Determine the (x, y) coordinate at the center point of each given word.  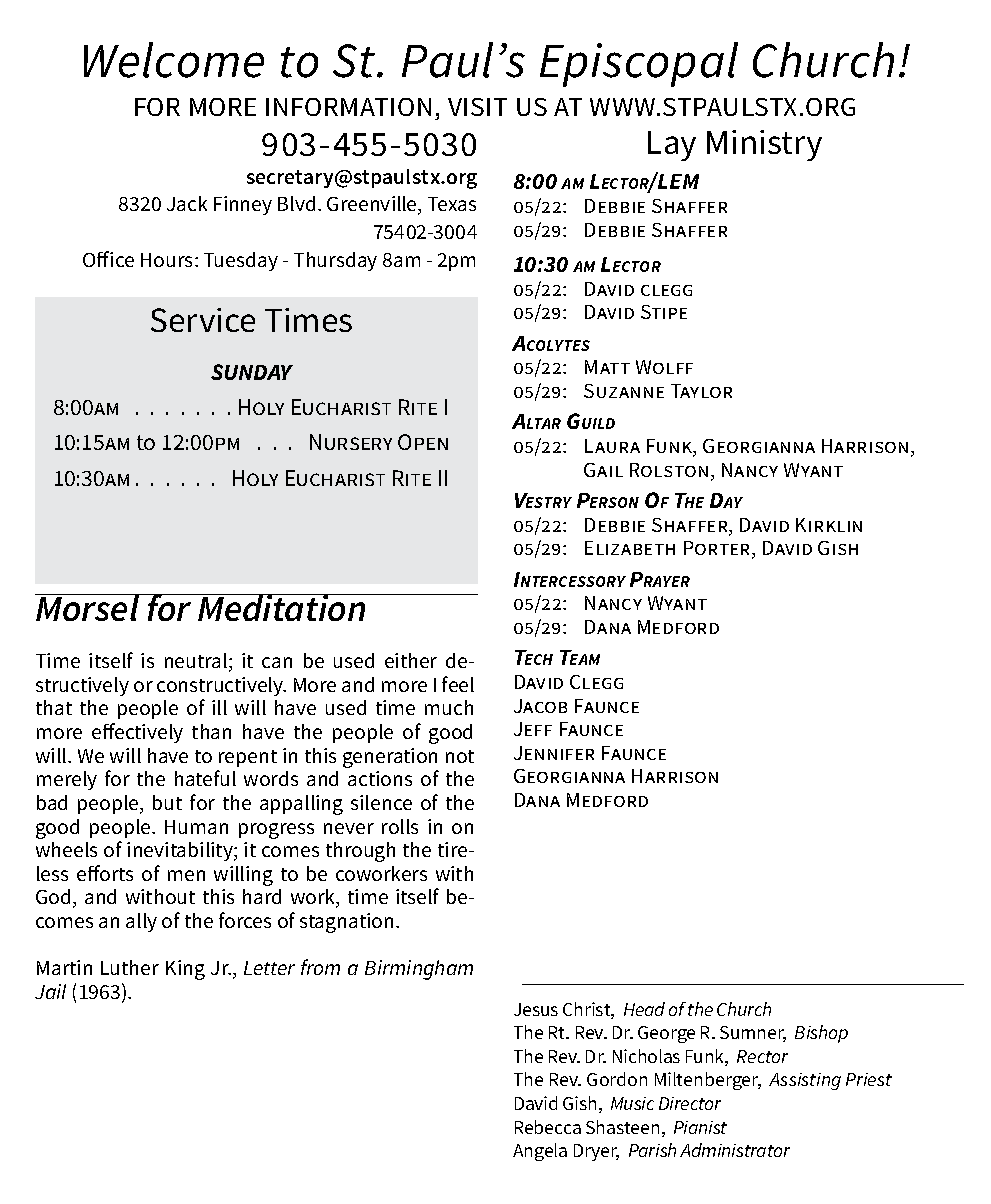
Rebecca (548, 1127)
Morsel (88, 607)
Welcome (174, 60)
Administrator (735, 1150)
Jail (50, 991)
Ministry (764, 145)
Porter (718, 549)
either (411, 660)
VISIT (477, 107)
